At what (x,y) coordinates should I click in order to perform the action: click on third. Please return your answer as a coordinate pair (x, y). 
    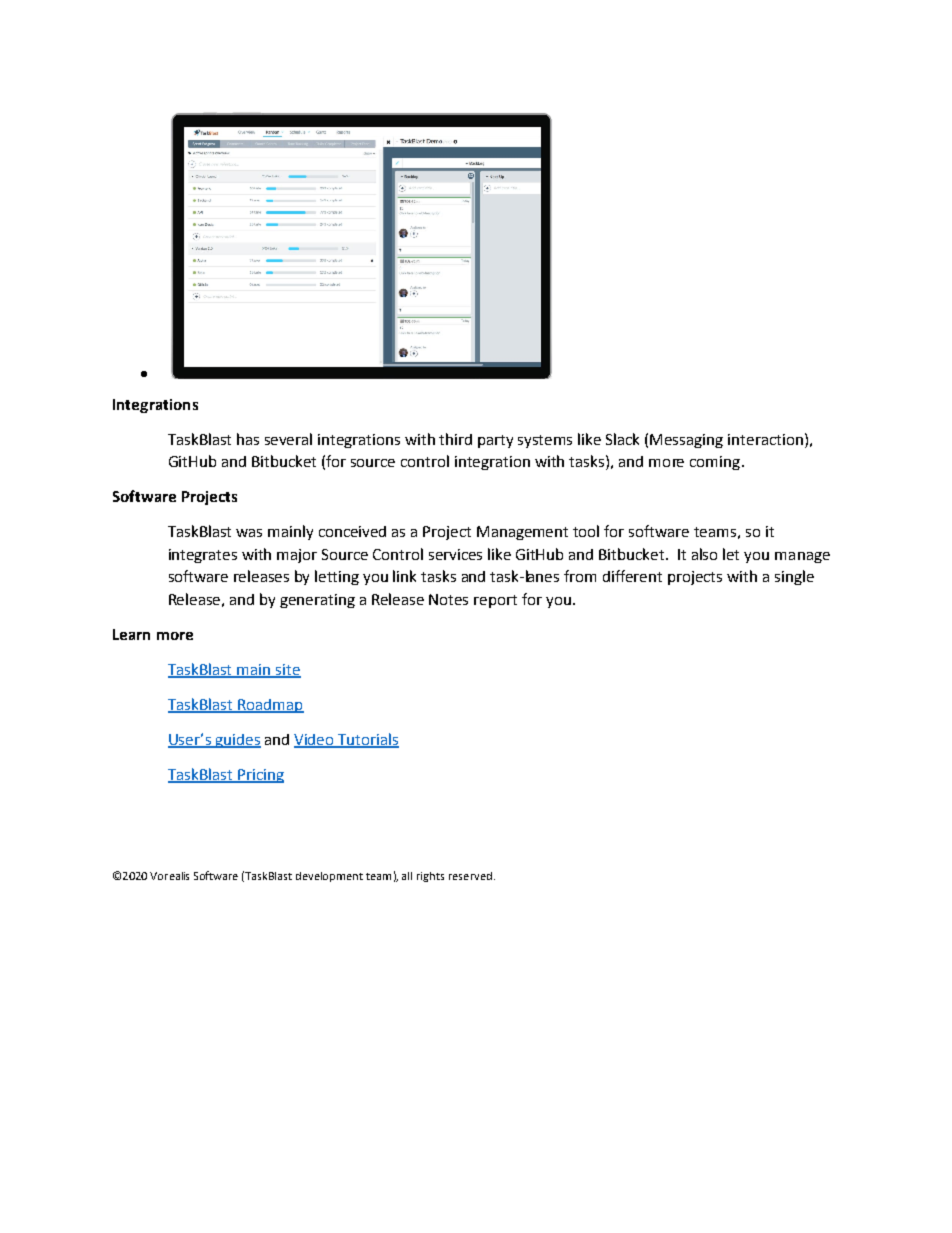
    Looking at the image, I should click on (455, 439).
